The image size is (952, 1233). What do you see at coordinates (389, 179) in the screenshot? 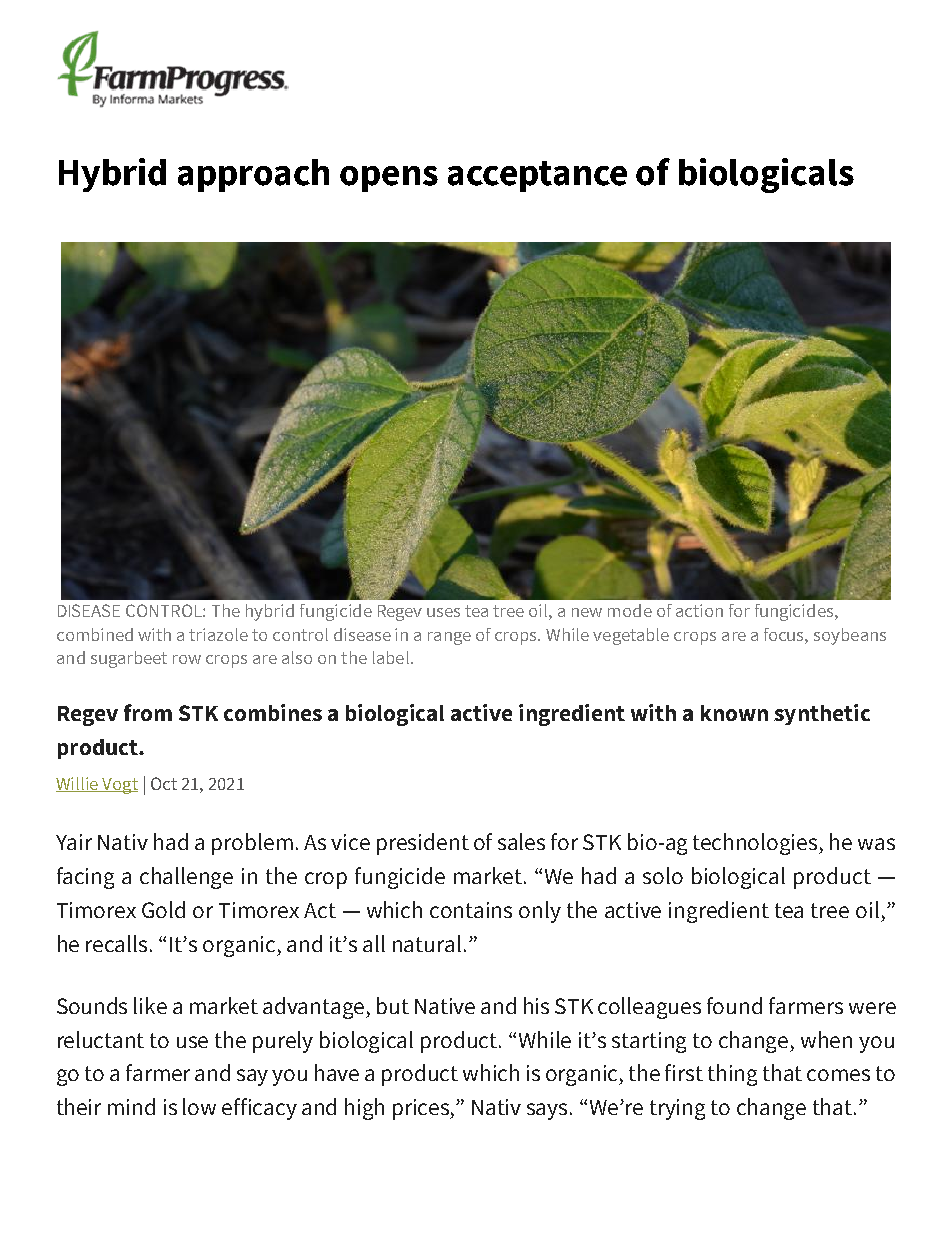
I see `opens` at bounding box center [389, 179].
